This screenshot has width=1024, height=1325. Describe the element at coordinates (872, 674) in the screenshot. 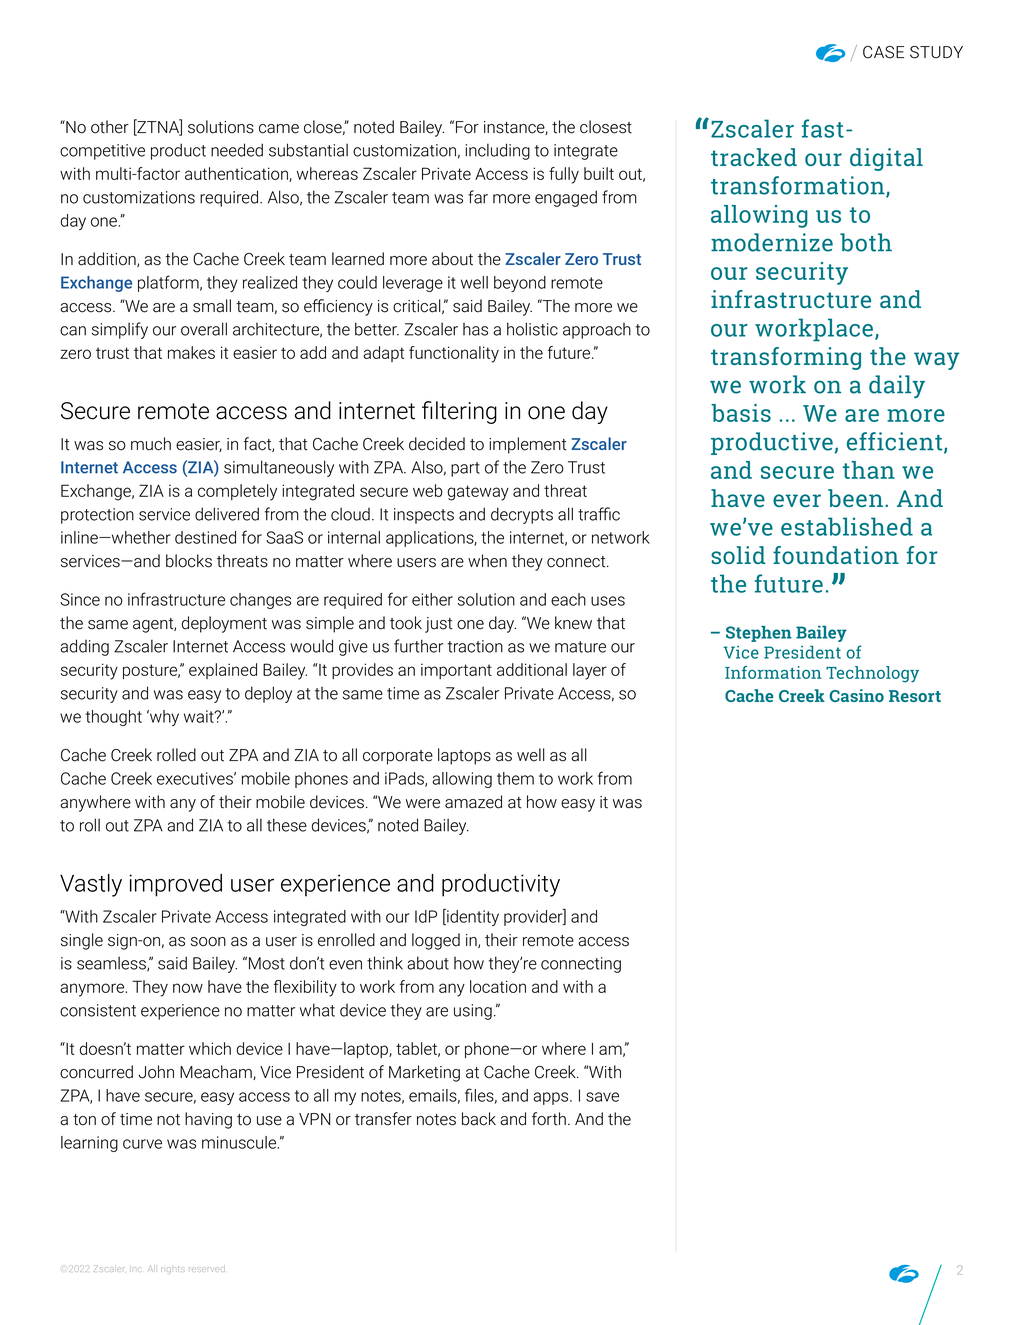

I see `Technology` at that location.
